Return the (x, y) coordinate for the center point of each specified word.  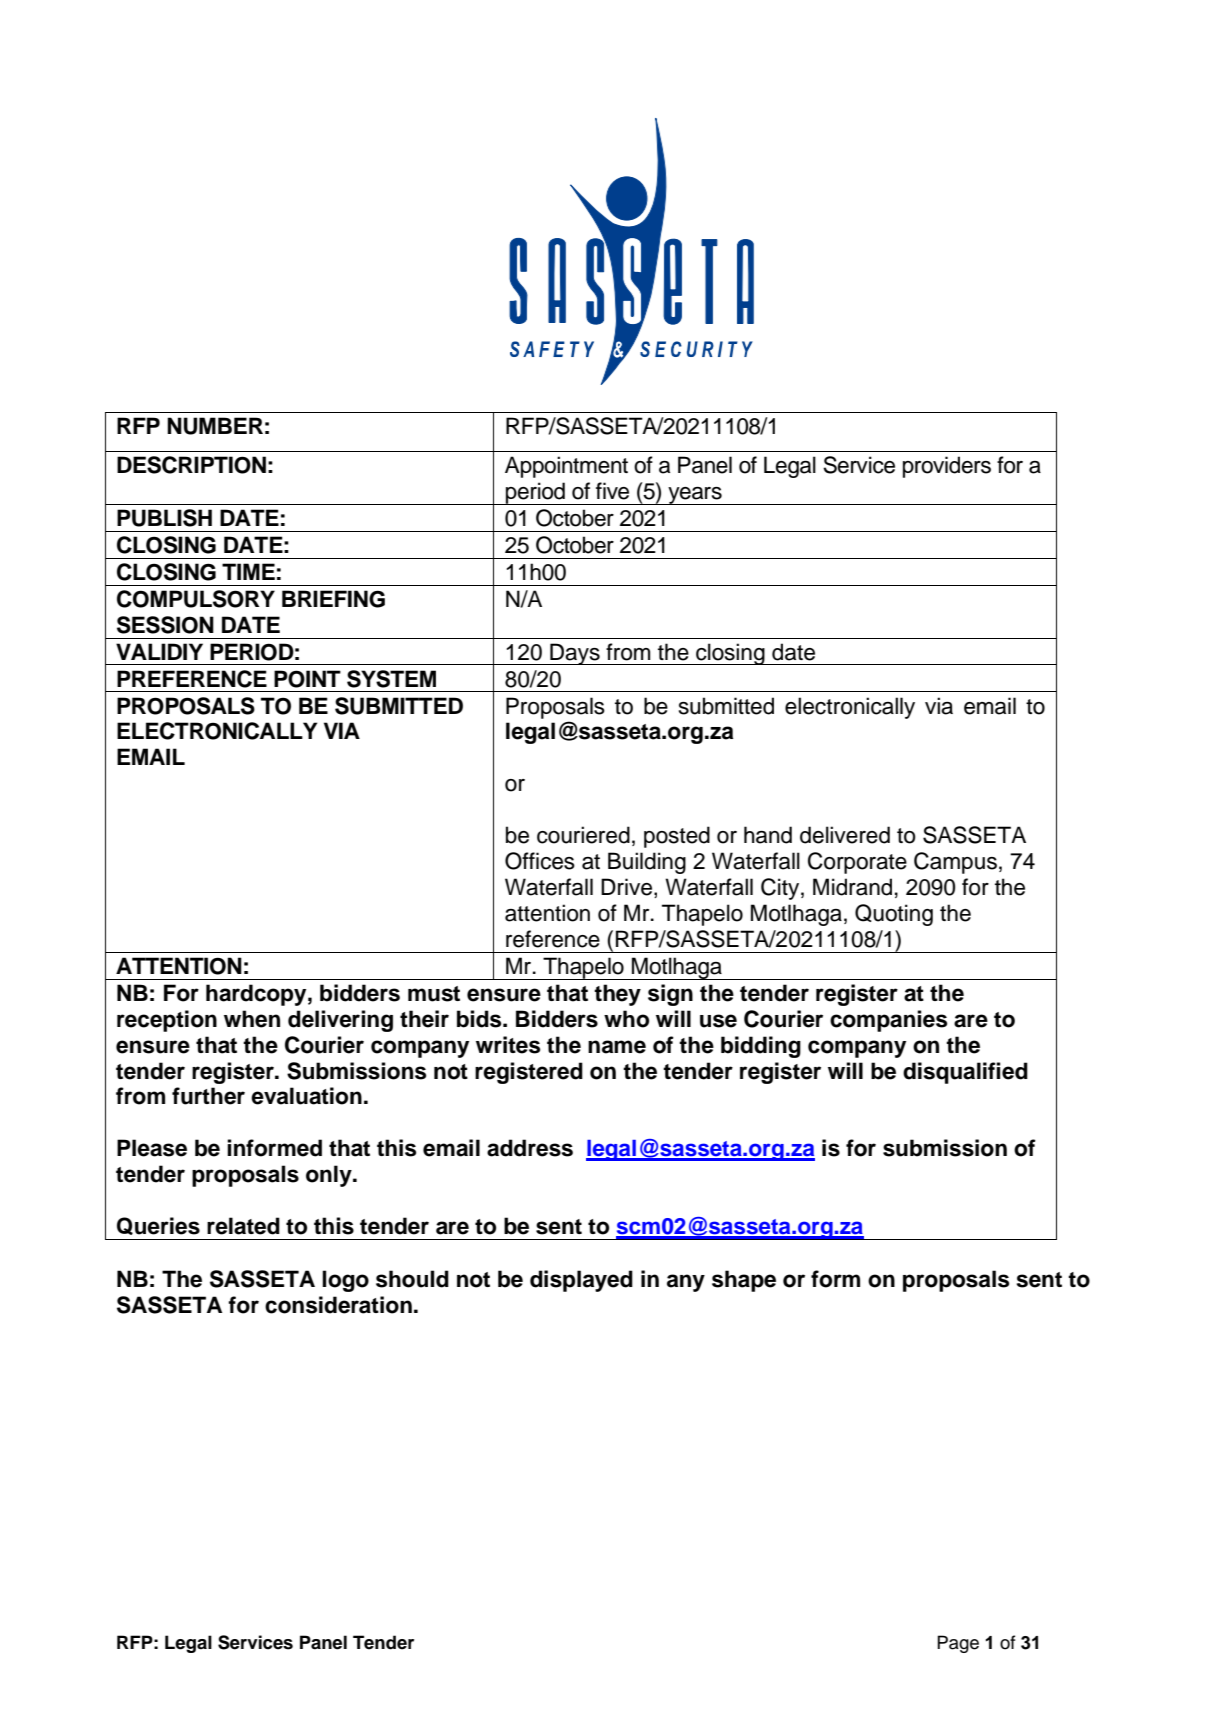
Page (958, 1644)
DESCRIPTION (191, 465)
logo (345, 1281)
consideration (338, 1305)
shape (744, 1281)
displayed (581, 1281)
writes (508, 1045)
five (612, 491)
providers (947, 467)
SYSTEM (391, 679)
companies (888, 1021)
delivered (845, 835)
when (252, 1019)
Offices (540, 861)
